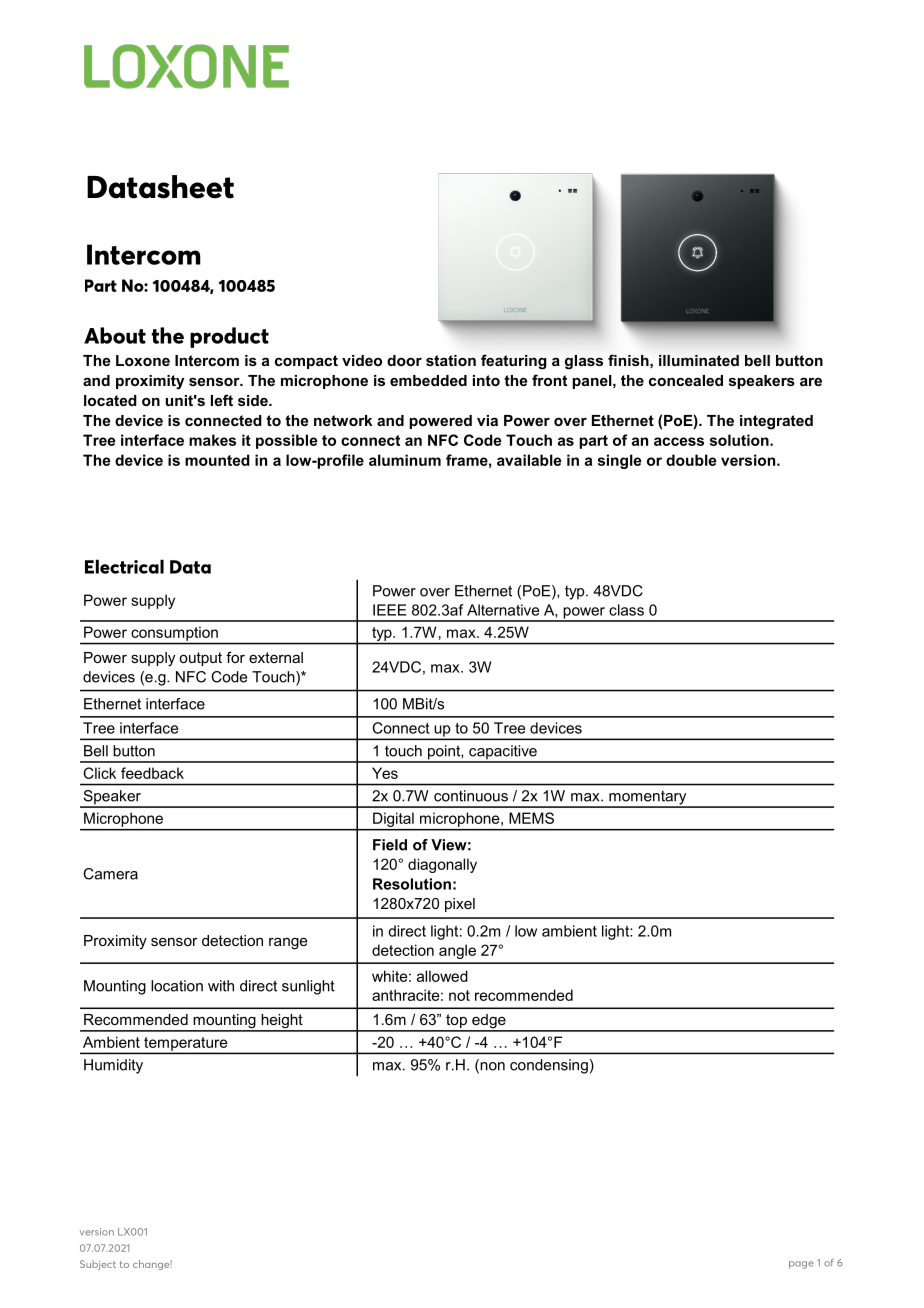  What do you see at coordinates (152, 773) in the screenshot?
I see `feedback` at bounding box center [152, 773].
